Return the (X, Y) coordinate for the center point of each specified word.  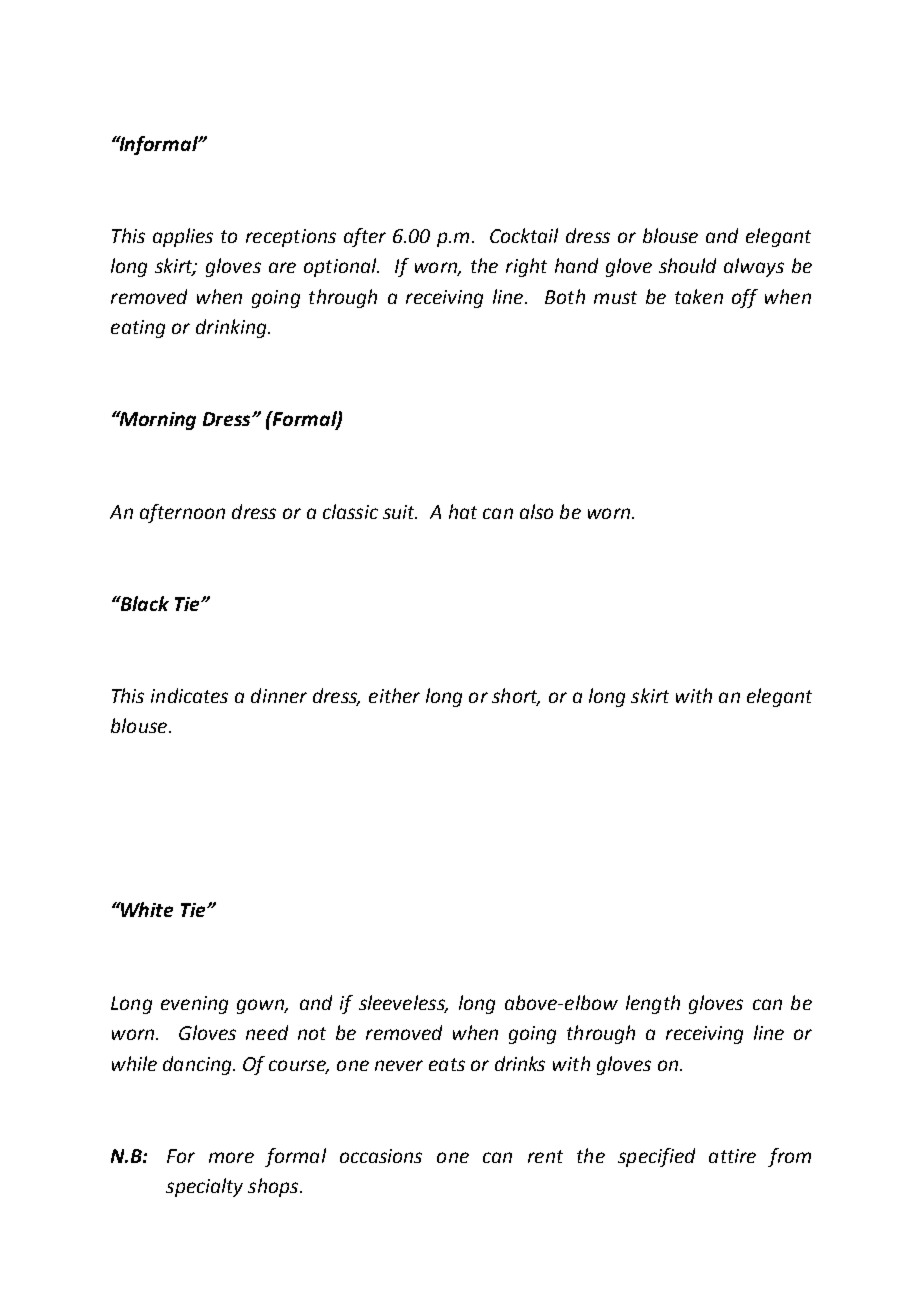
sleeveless (403, 1003)
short (516, 696)
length (653, 1004)
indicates (189, 695)
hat (463, 511)
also (536, 511)
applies (183, 237)
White (146, 909)
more (231, 1157)
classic (350, 511)
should (687, 265)
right (526, 267)
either (394, 695)
